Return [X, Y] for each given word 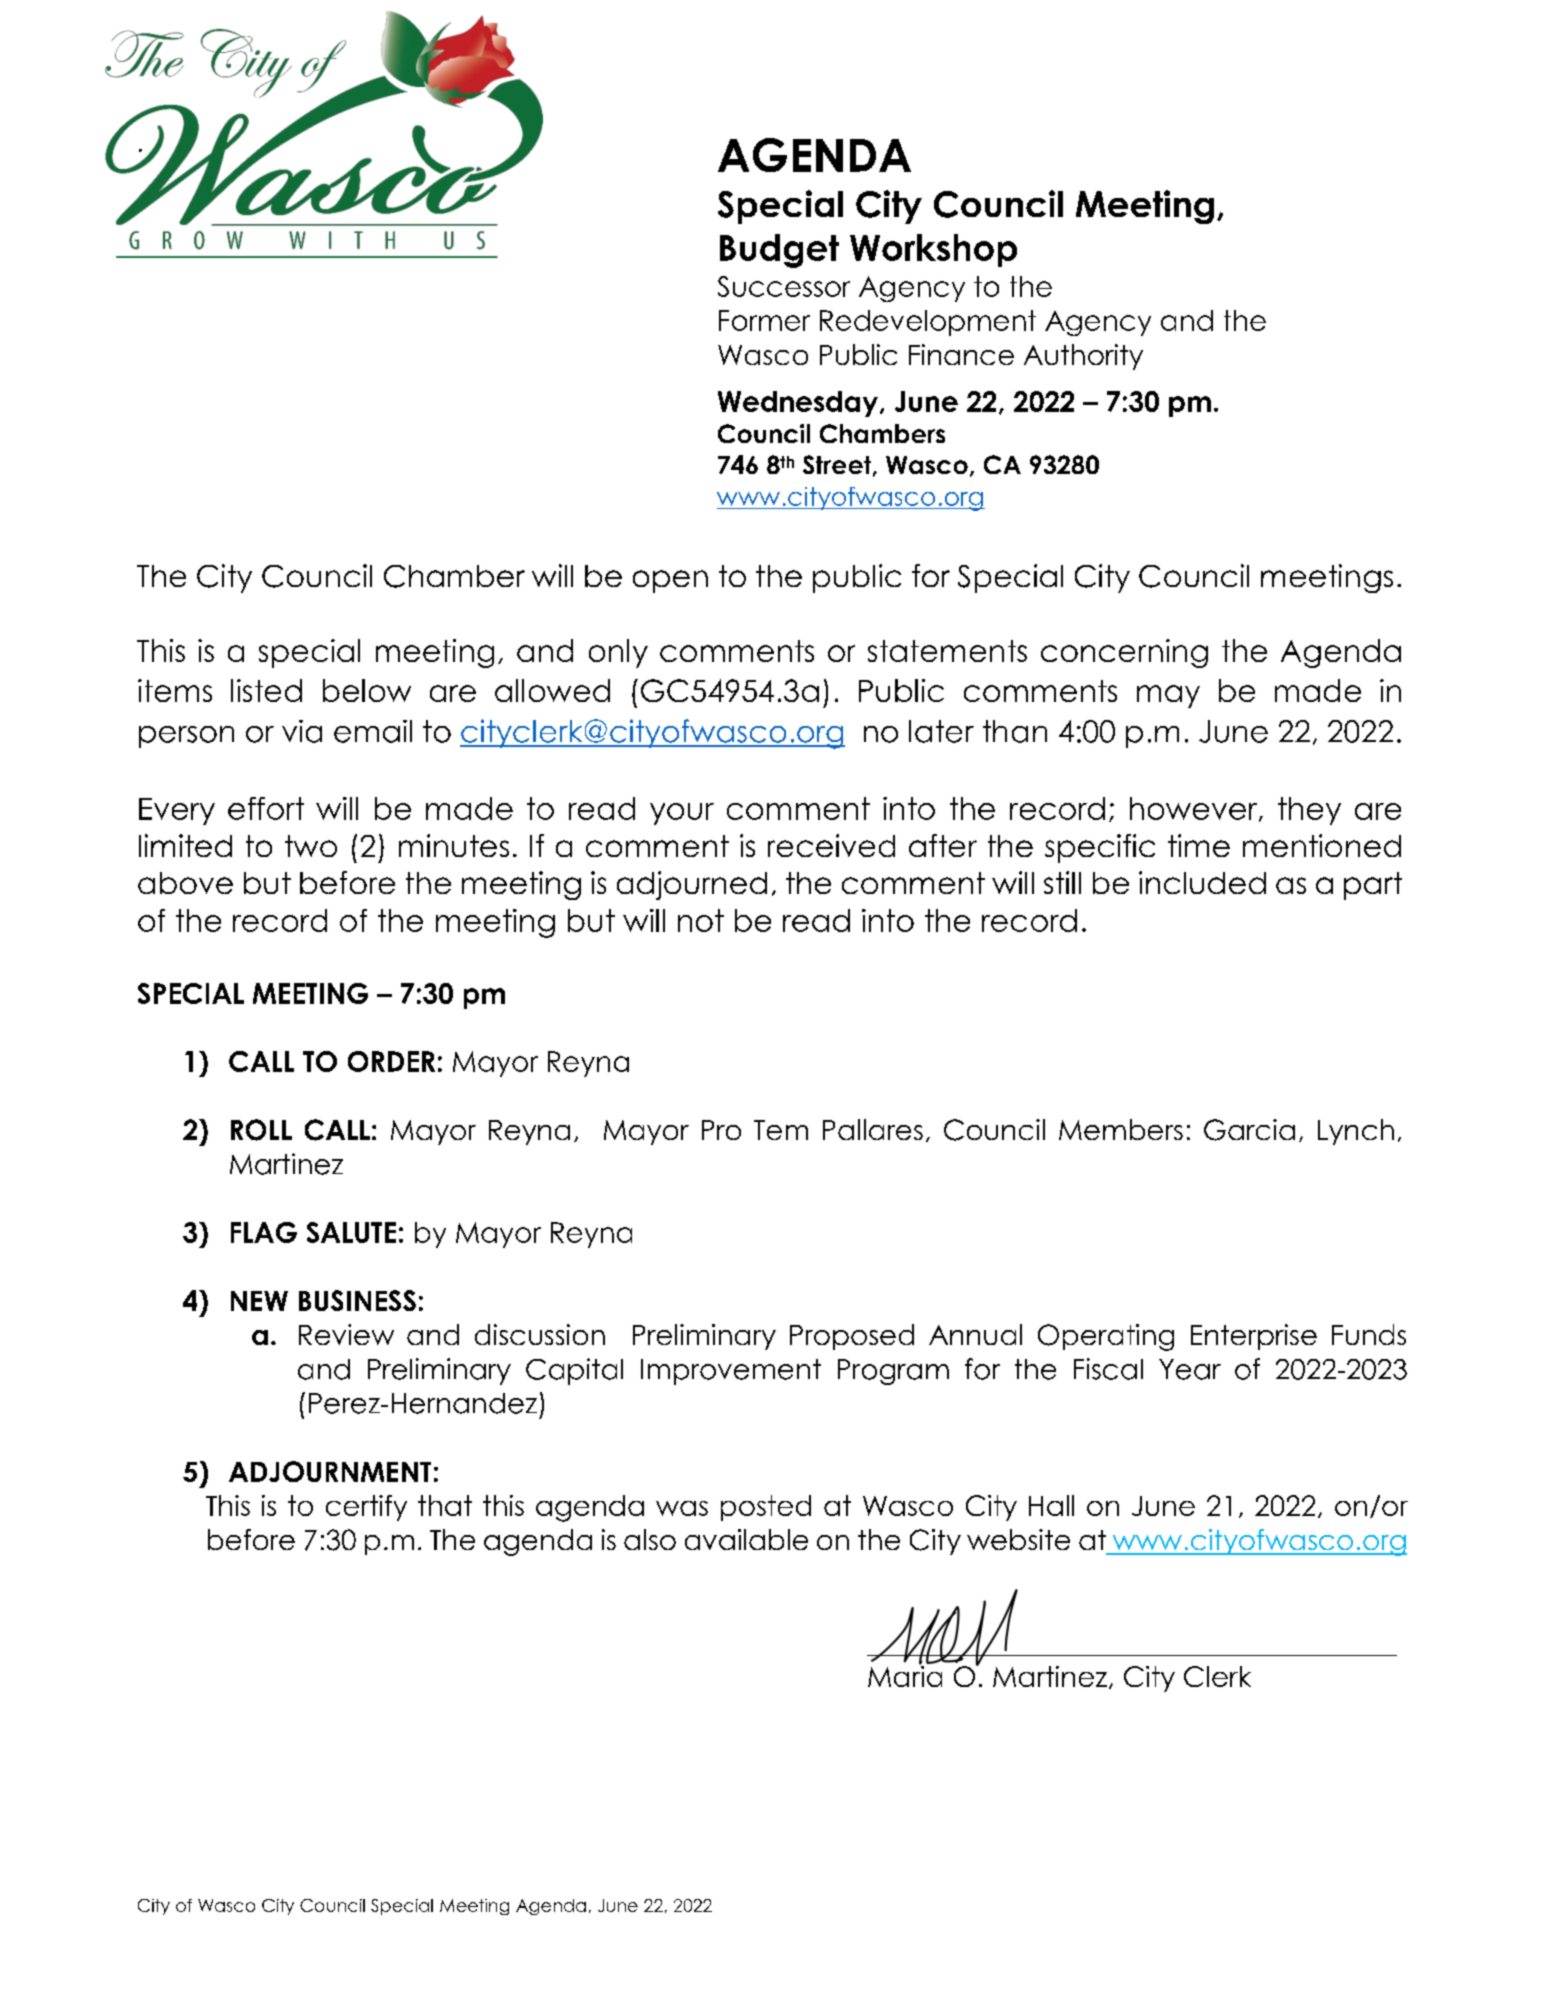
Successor [784, 286]
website [1018, 1539]
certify [366, 1508]
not [701, 920]
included [1202, 882]
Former [764, 320]
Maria [905, 1675]
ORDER [391, 1061]
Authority [1083, 357]
